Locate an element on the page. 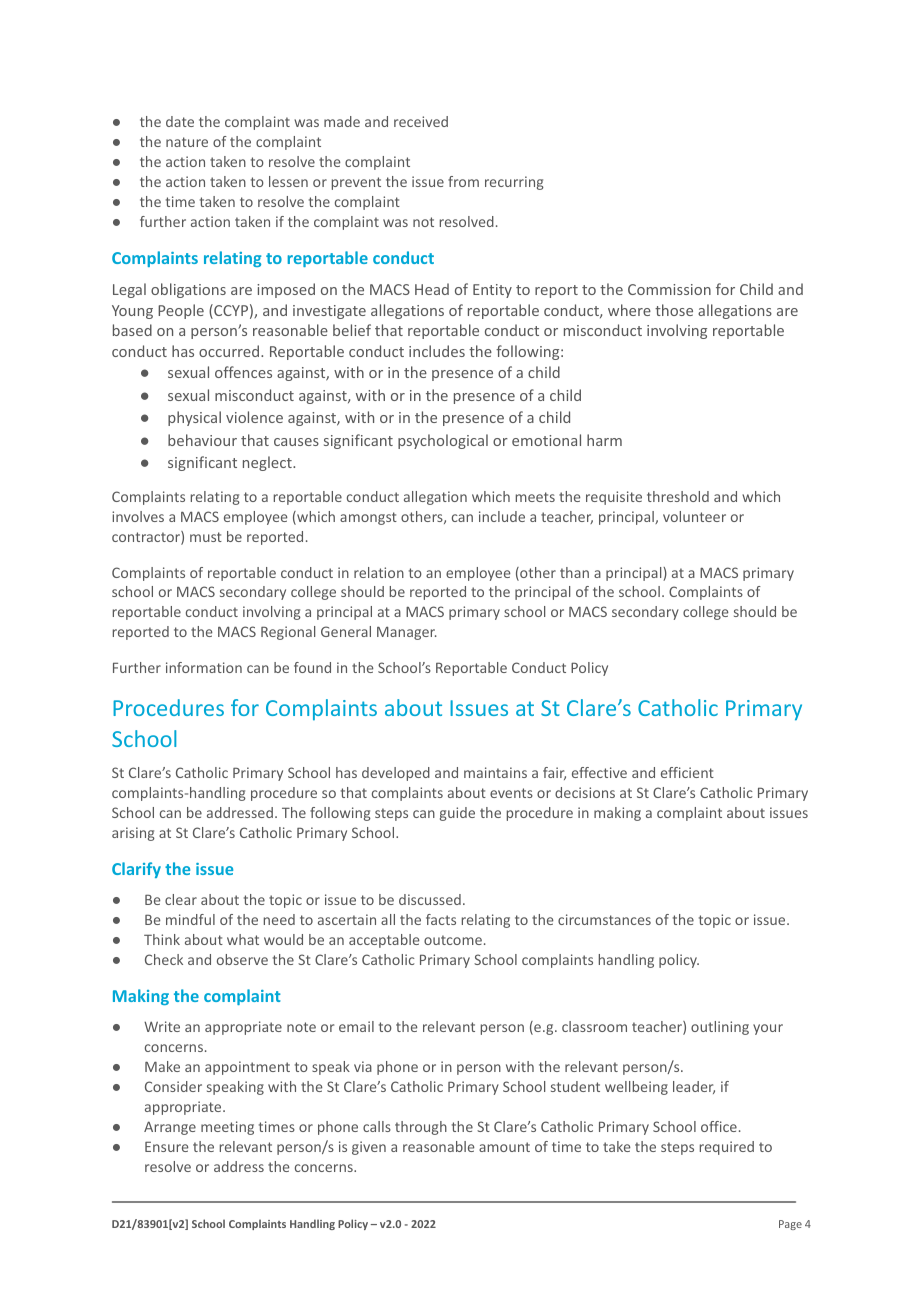  Entity is located at coordinates (492, 291).
